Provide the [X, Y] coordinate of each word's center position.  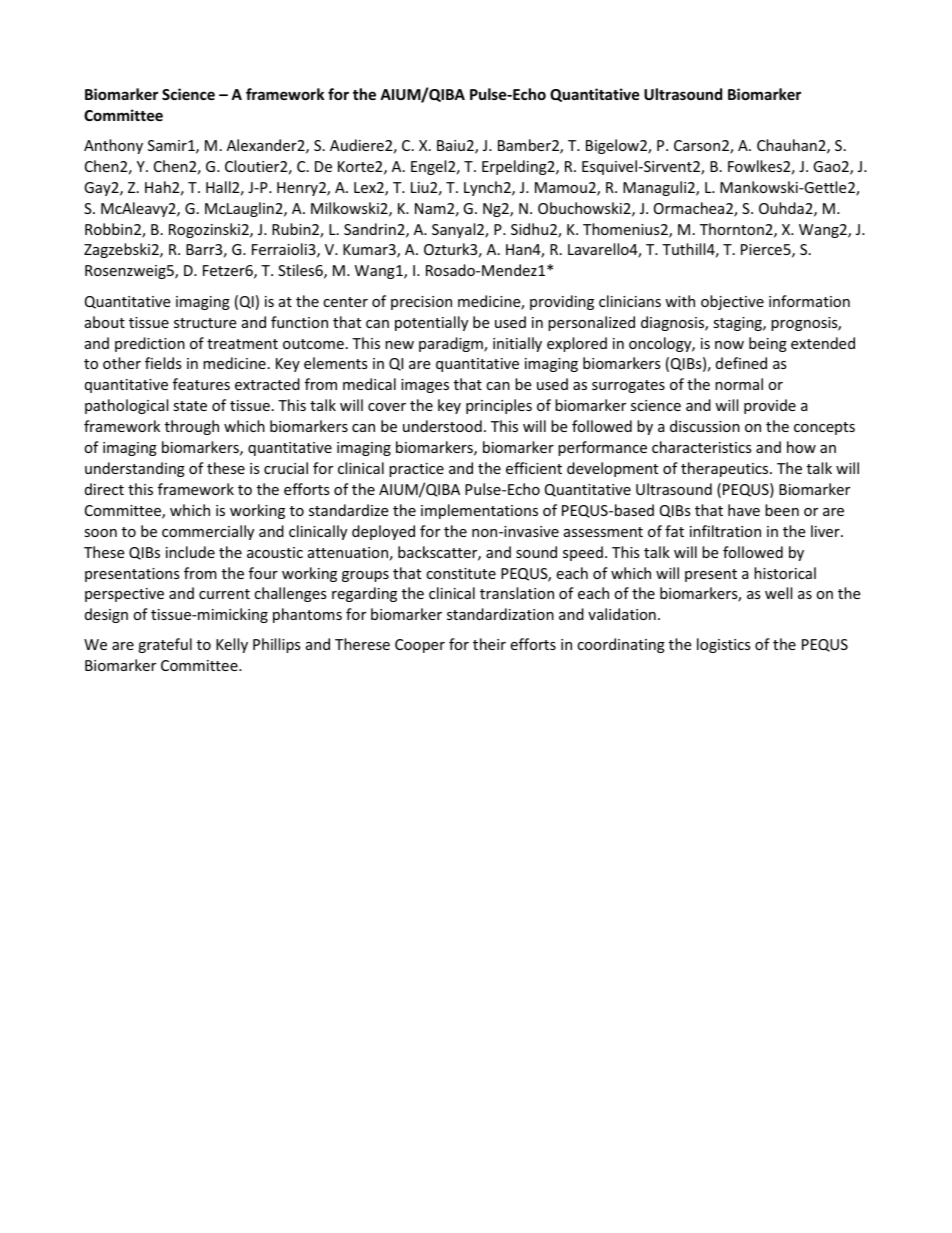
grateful [165, 645]
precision [421, 303]
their [489, 644]
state [190, 406]
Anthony [113, 146]
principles [499, 406]
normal [739, 384]
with [680, 301]
